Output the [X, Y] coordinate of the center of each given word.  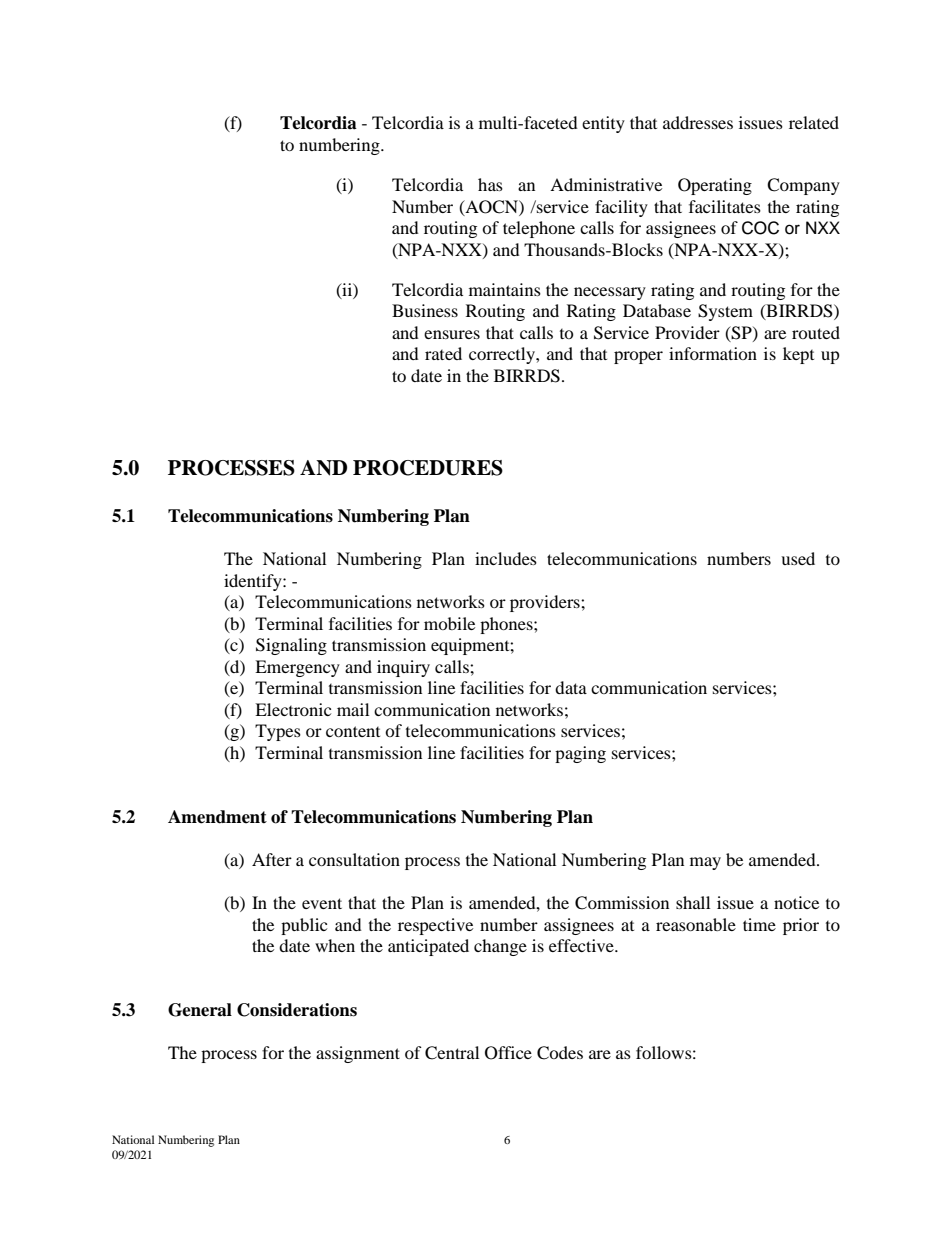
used [798, 558]
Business [425, 310]
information [713, 353]
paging [580, 754]
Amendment [217, 817]
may [705, 863]
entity [603, 124]
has [490, 184]
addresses [698, 122]
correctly [503, 355]
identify [254, 582]
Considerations [297, 1010]
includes [506, 558]
